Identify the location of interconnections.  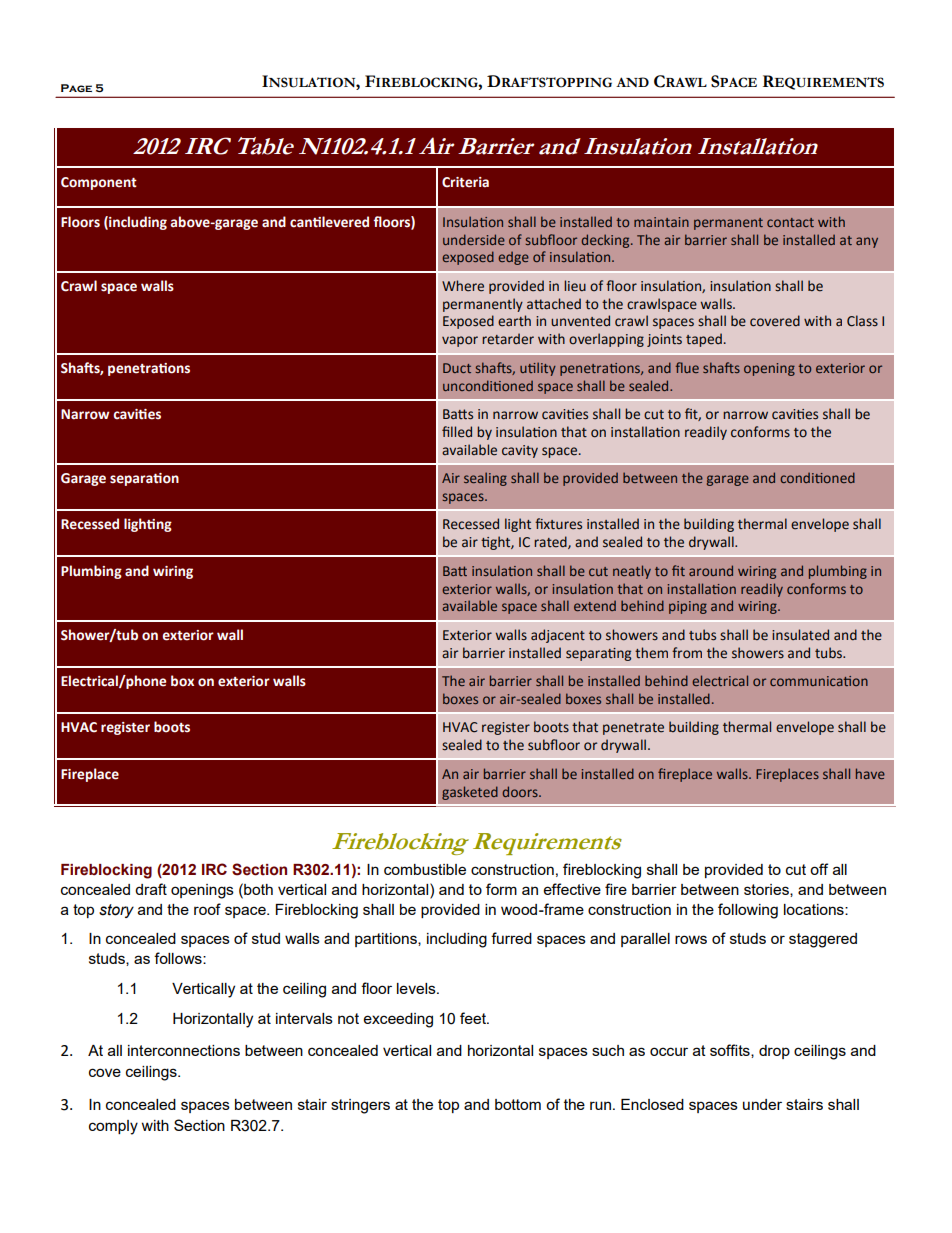
(184, 1050).
